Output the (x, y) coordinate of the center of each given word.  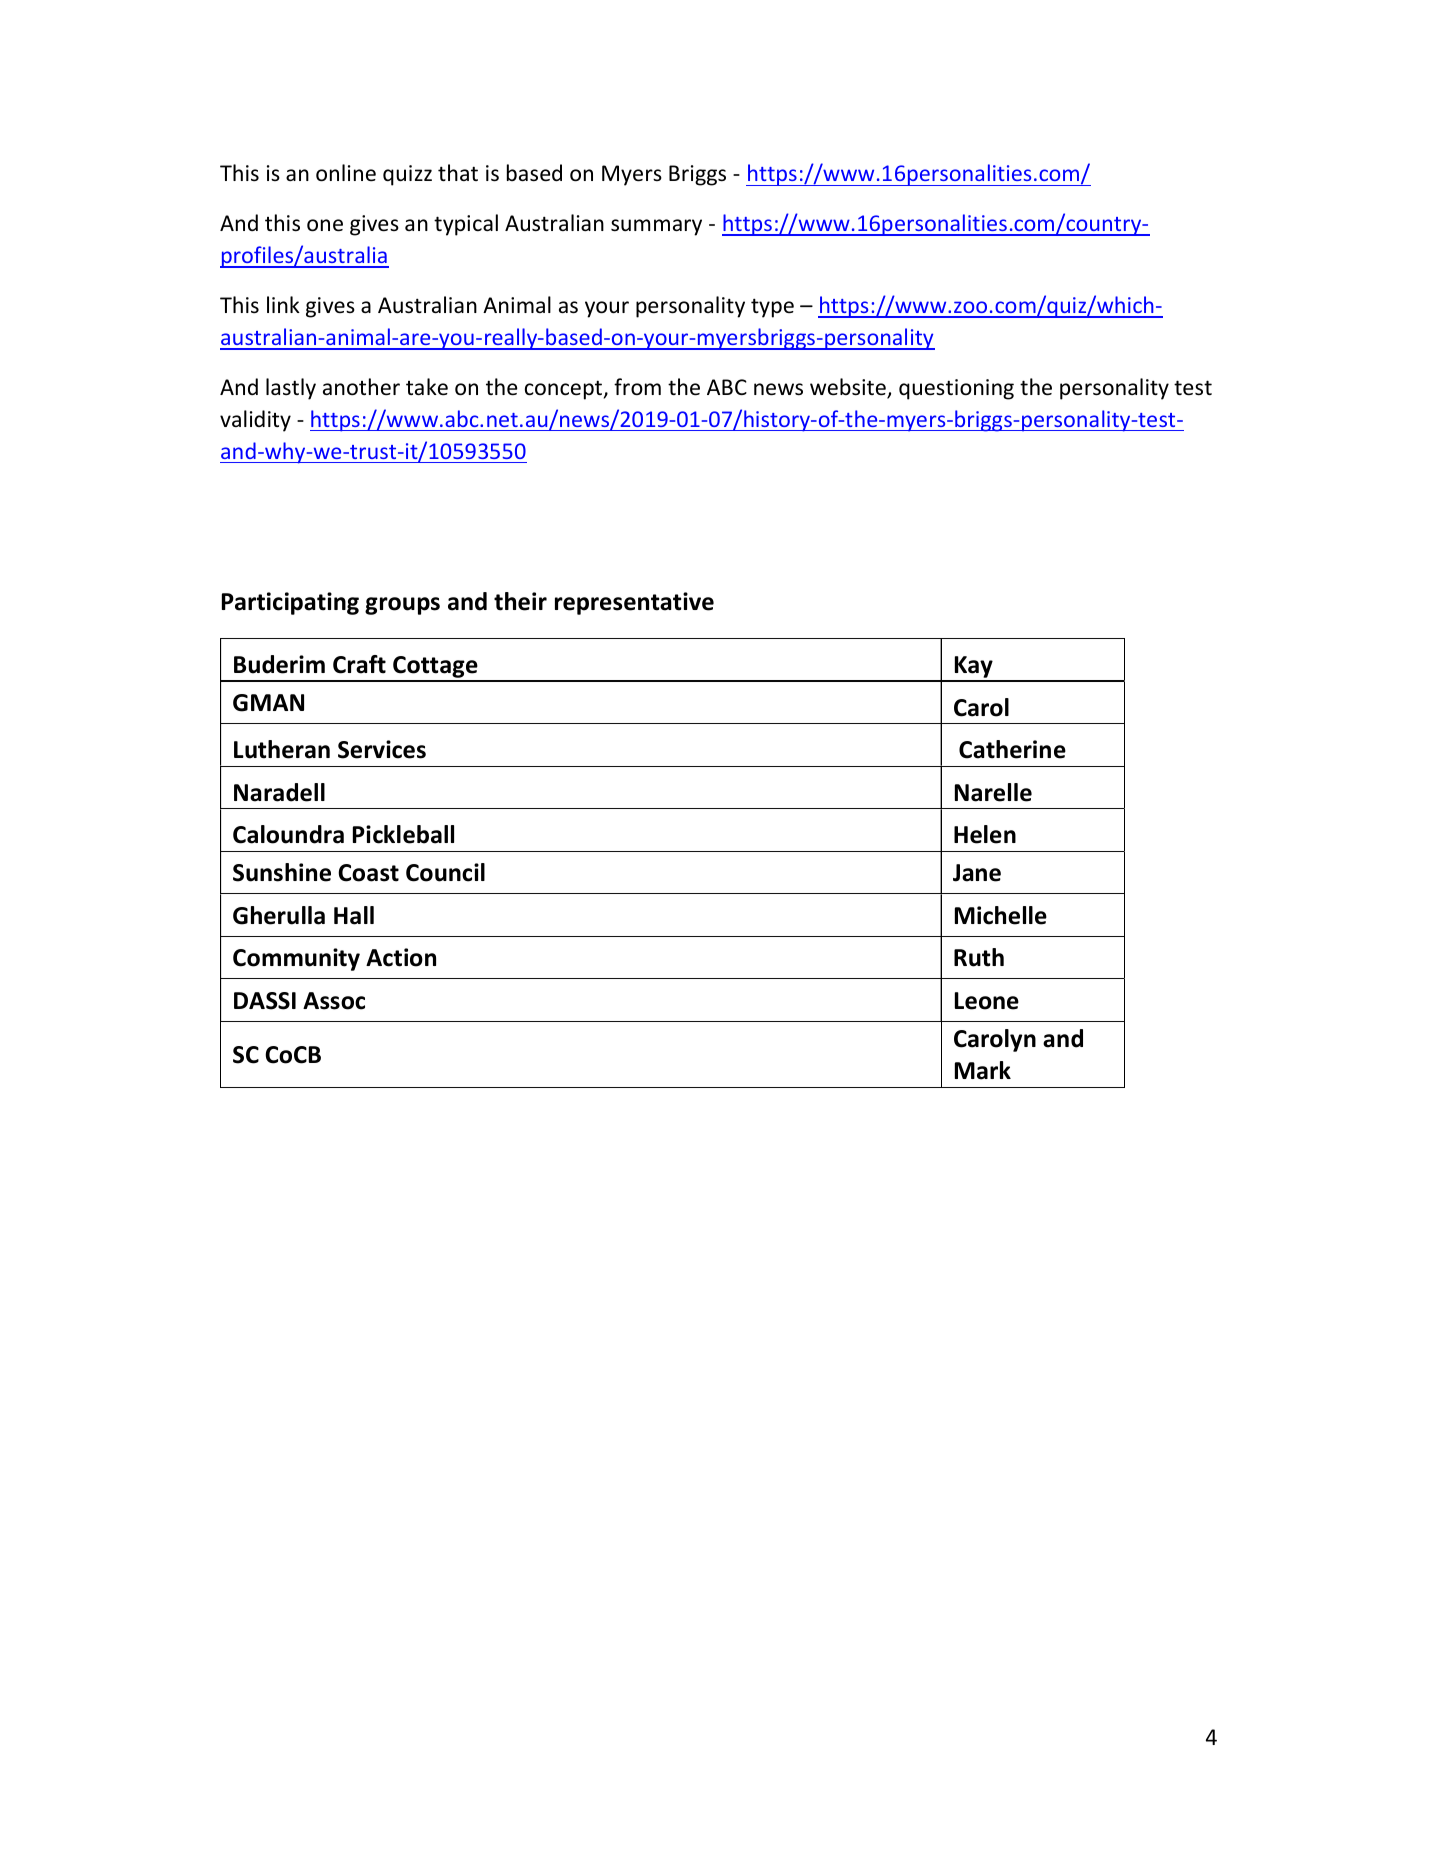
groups (402, 606)
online (346, 173)
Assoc (334, 1001)
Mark (983, 1070)
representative (634, 603)
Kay (973, 668)
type (772, 308)
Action (401, 957)
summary (656, 227)
